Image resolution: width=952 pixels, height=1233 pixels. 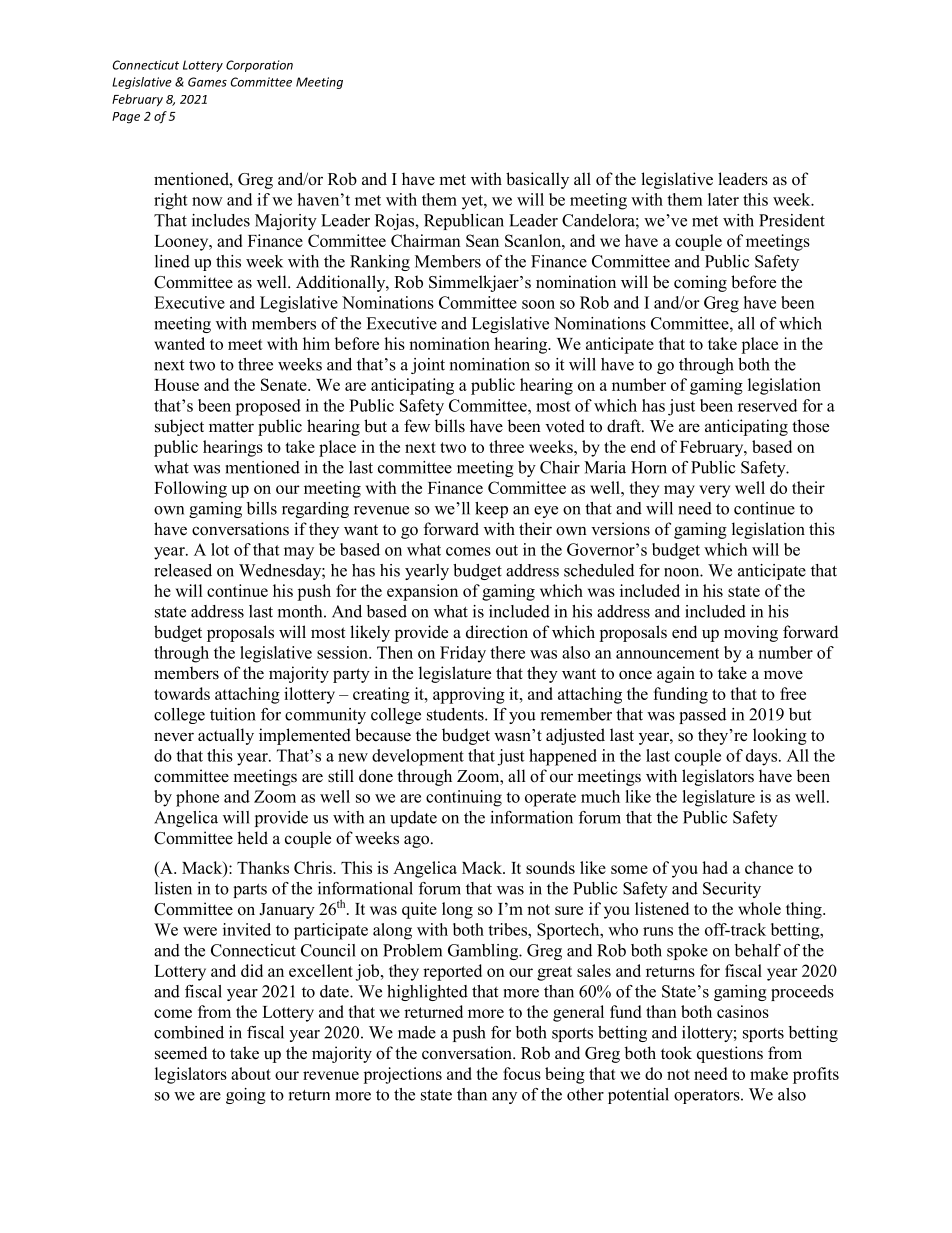 What do you see at coordinates (183, 570) in the screenshot?
I see `released` at bounding box center [183, 570].
